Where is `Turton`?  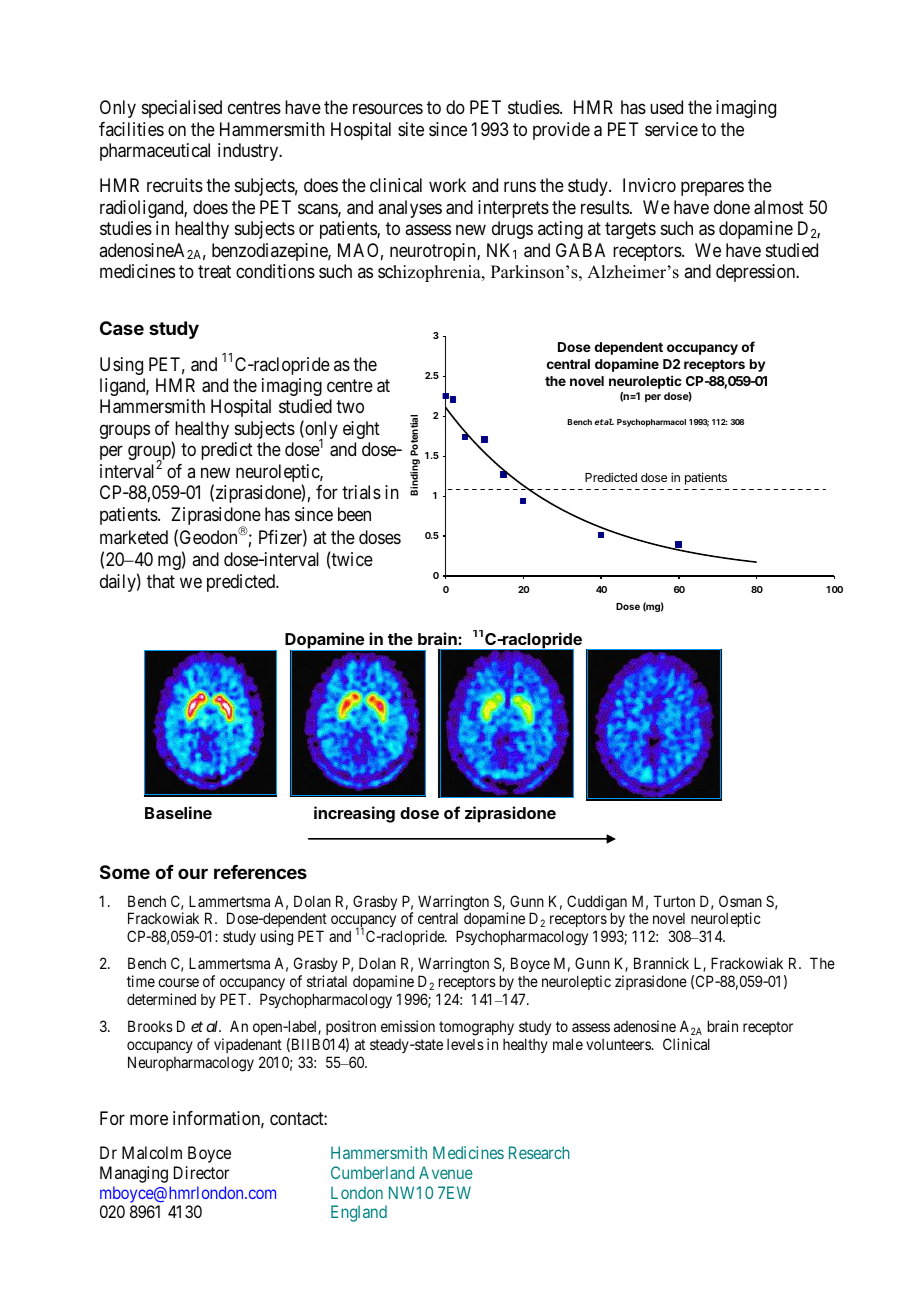 Turton is located at coordinates (674, 901).
